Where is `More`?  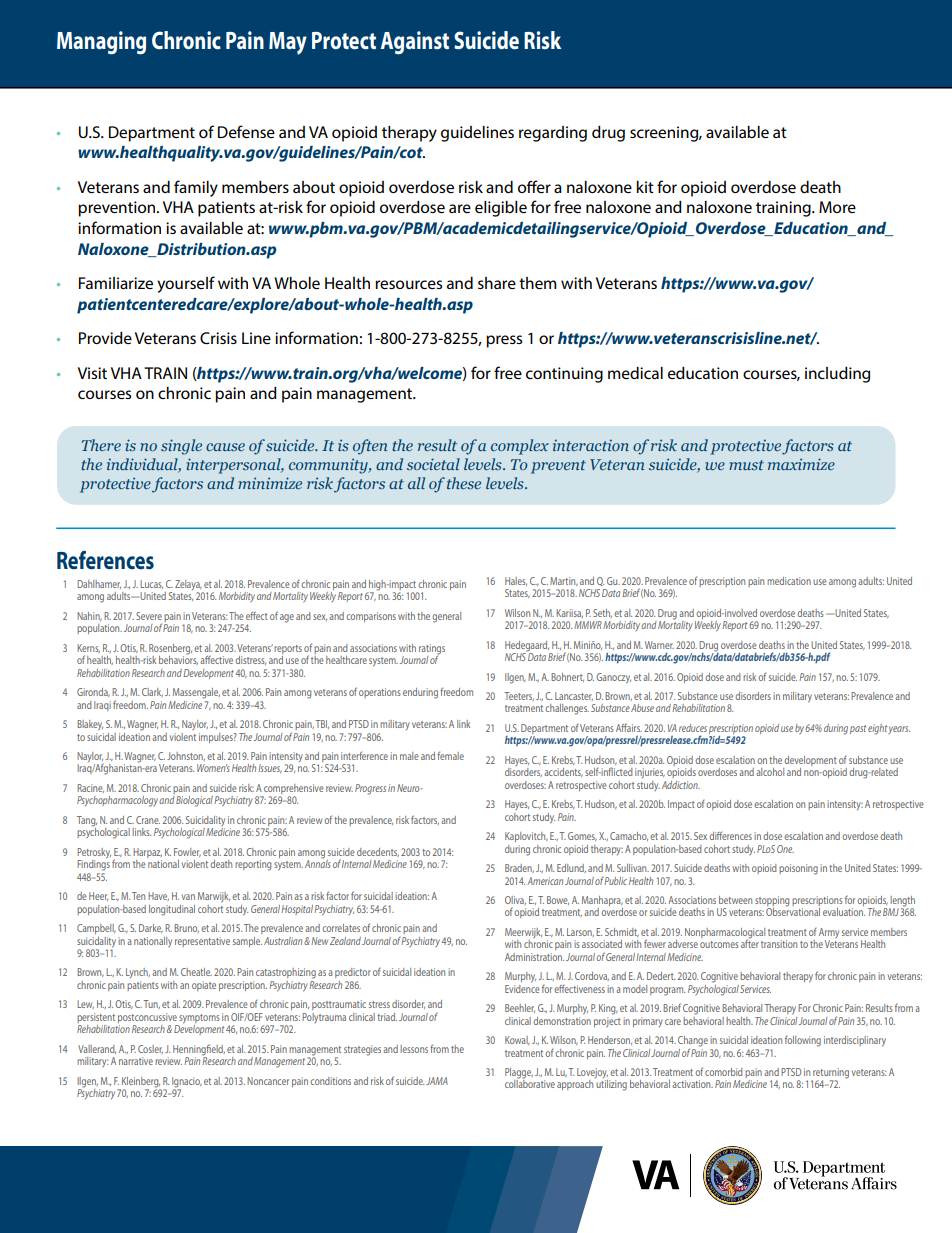
More is located at coordinates (837, 207).
